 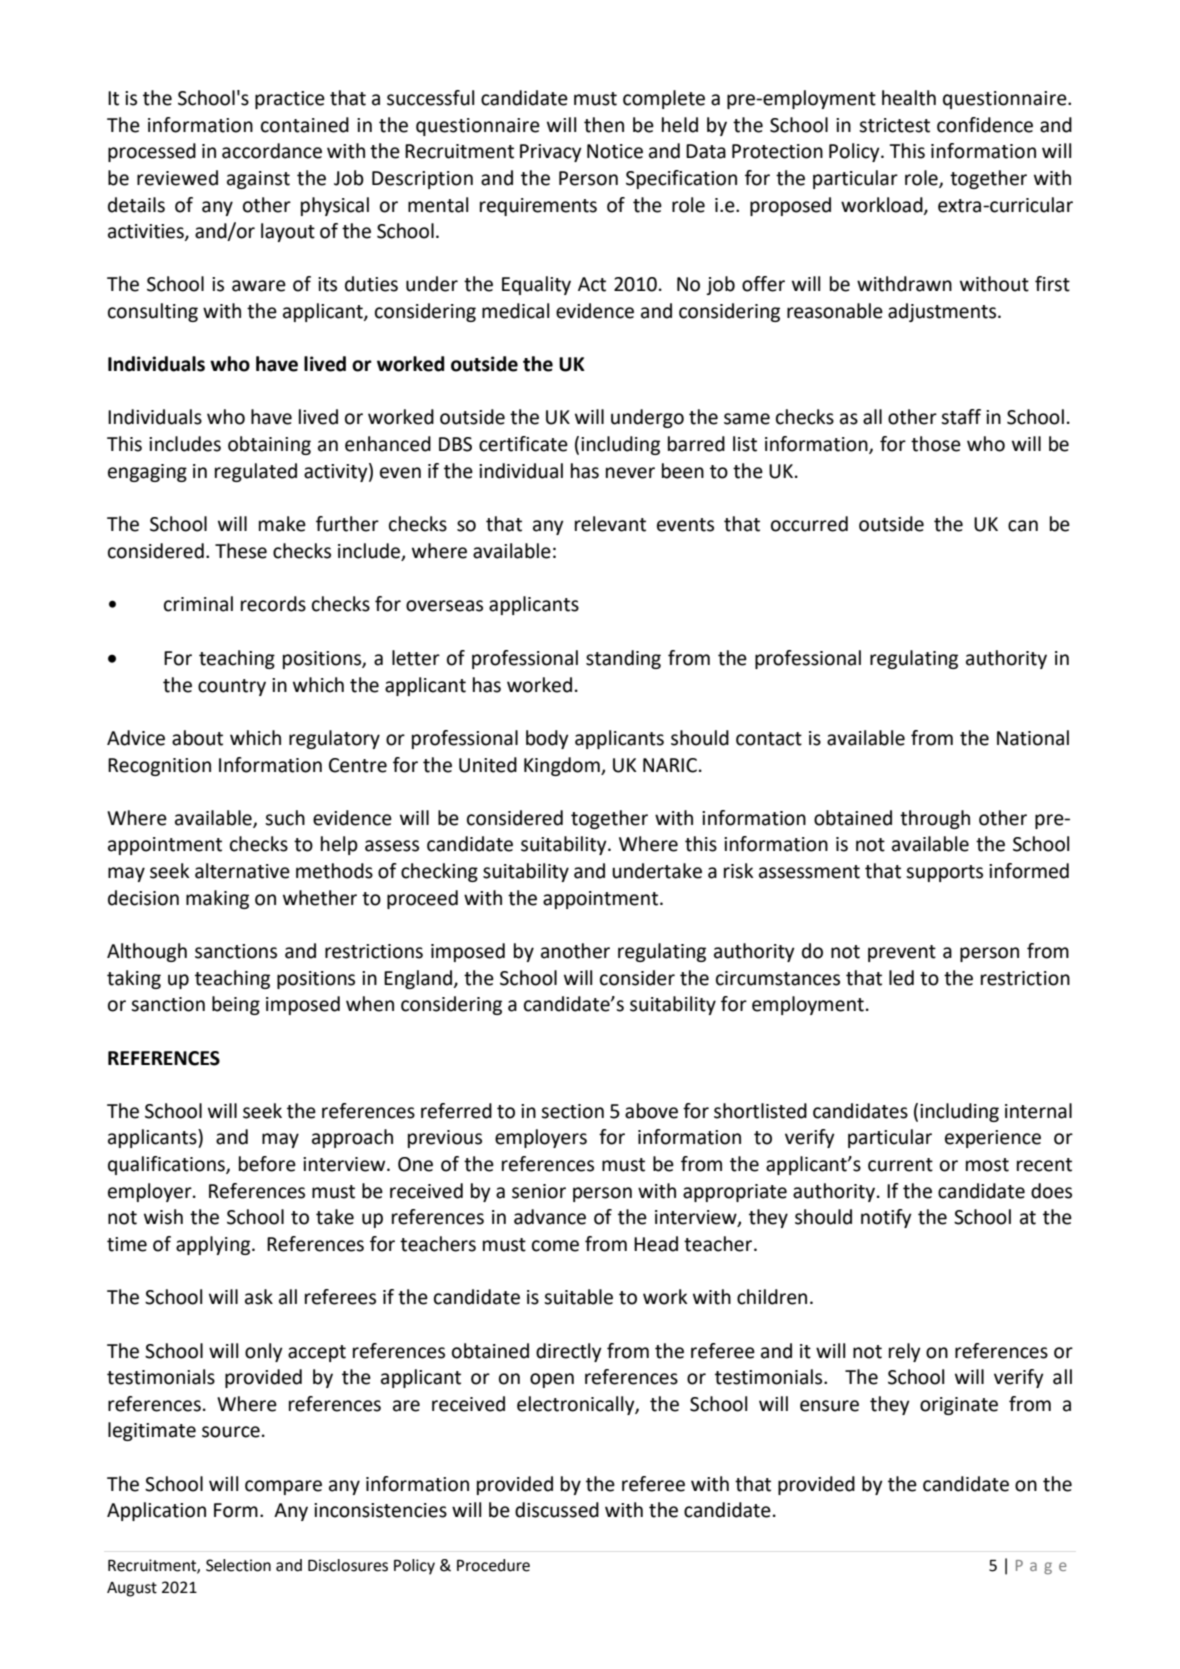 I want to click on Selection, so click(x=238, y=1565).
